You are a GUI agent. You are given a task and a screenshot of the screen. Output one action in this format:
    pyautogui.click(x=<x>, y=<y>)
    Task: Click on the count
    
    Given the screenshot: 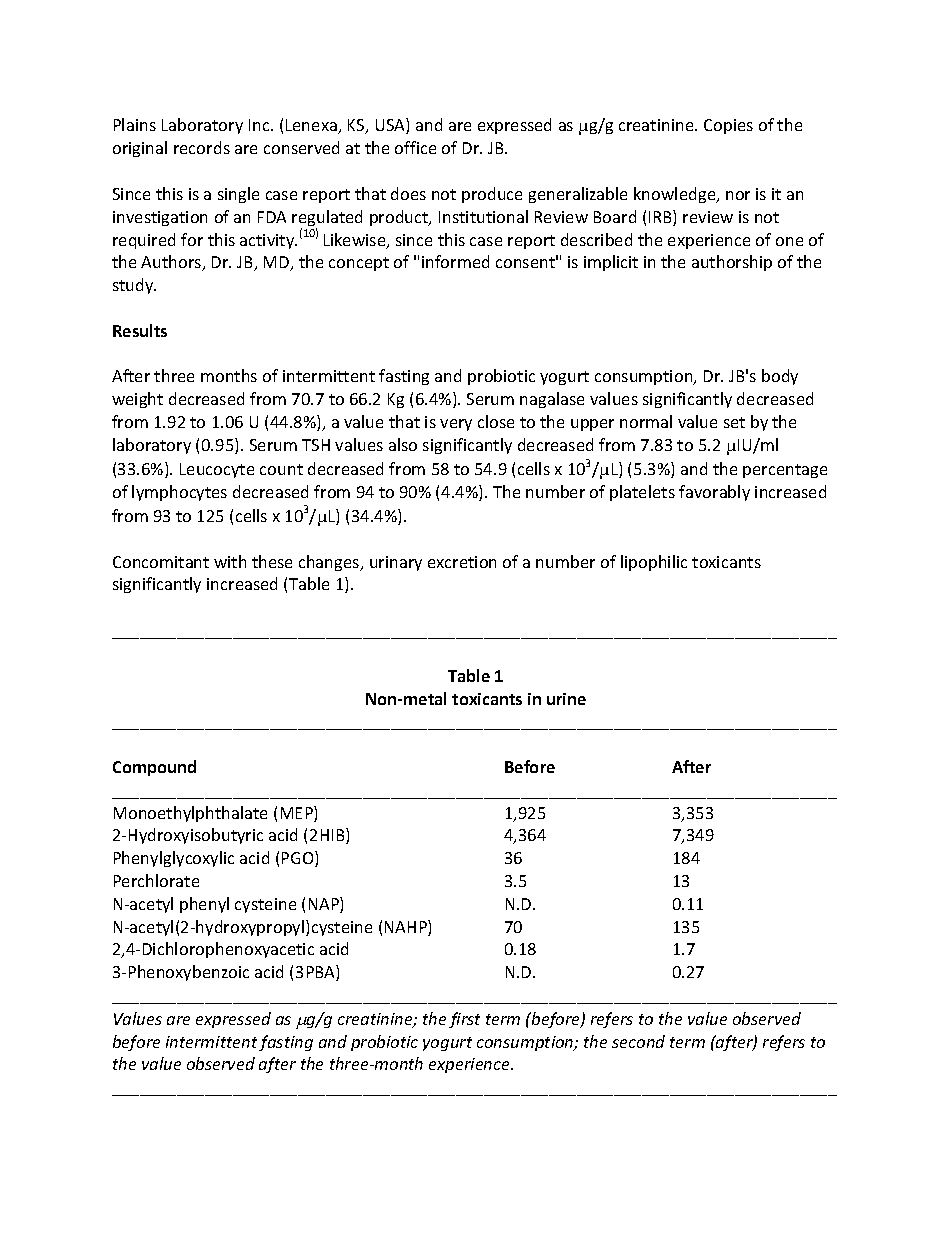 What is the action you would take?
    pyautogui.click(x=281, y=469)
